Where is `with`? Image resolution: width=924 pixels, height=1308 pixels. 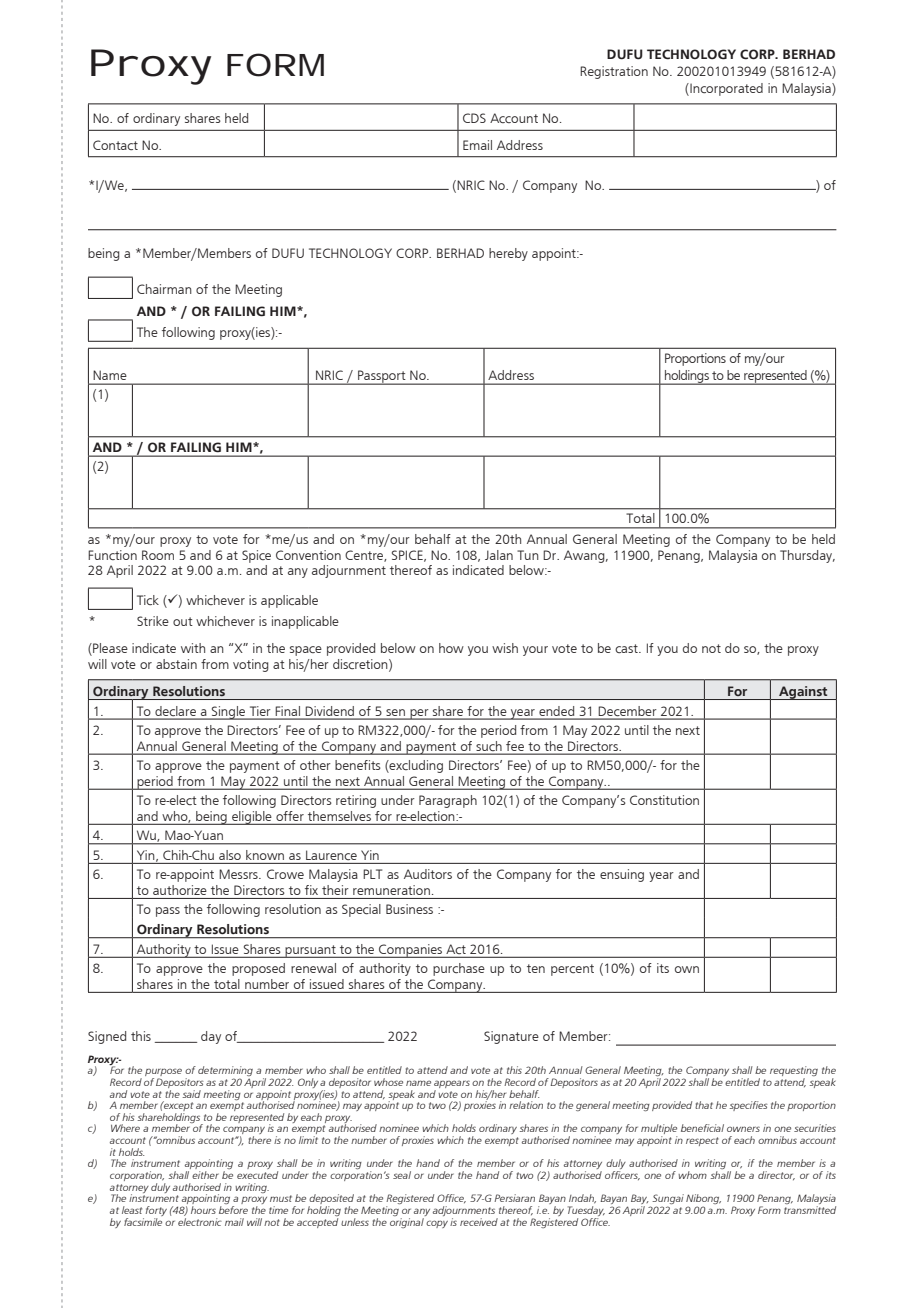
with is located at coordinates (193, 648).
